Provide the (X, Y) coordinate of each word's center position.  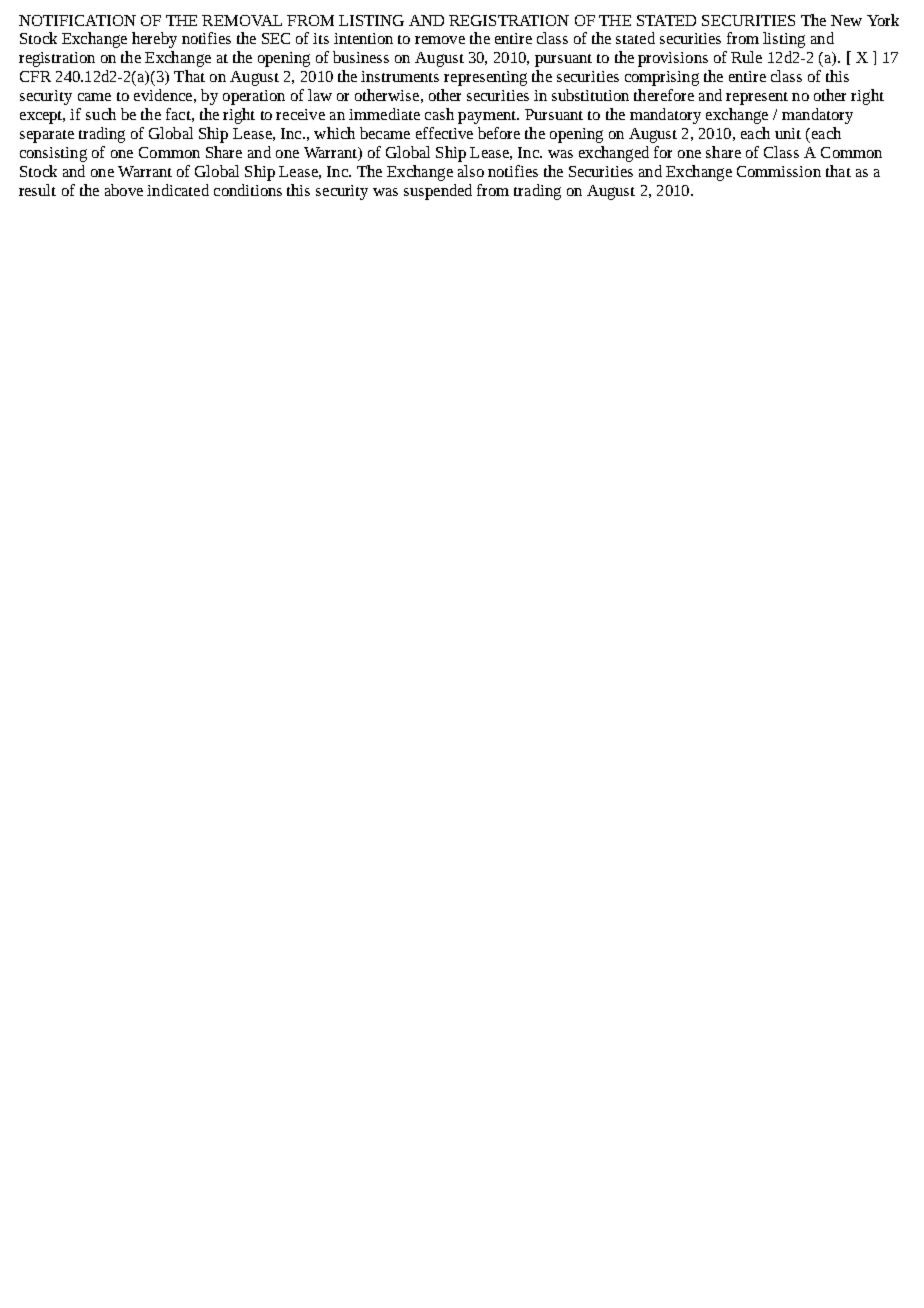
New (846, 20)
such (101, 114)
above (124, 190)
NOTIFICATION (77, 20)
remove (440, 40)
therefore (664, 95)
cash (439, 114)
